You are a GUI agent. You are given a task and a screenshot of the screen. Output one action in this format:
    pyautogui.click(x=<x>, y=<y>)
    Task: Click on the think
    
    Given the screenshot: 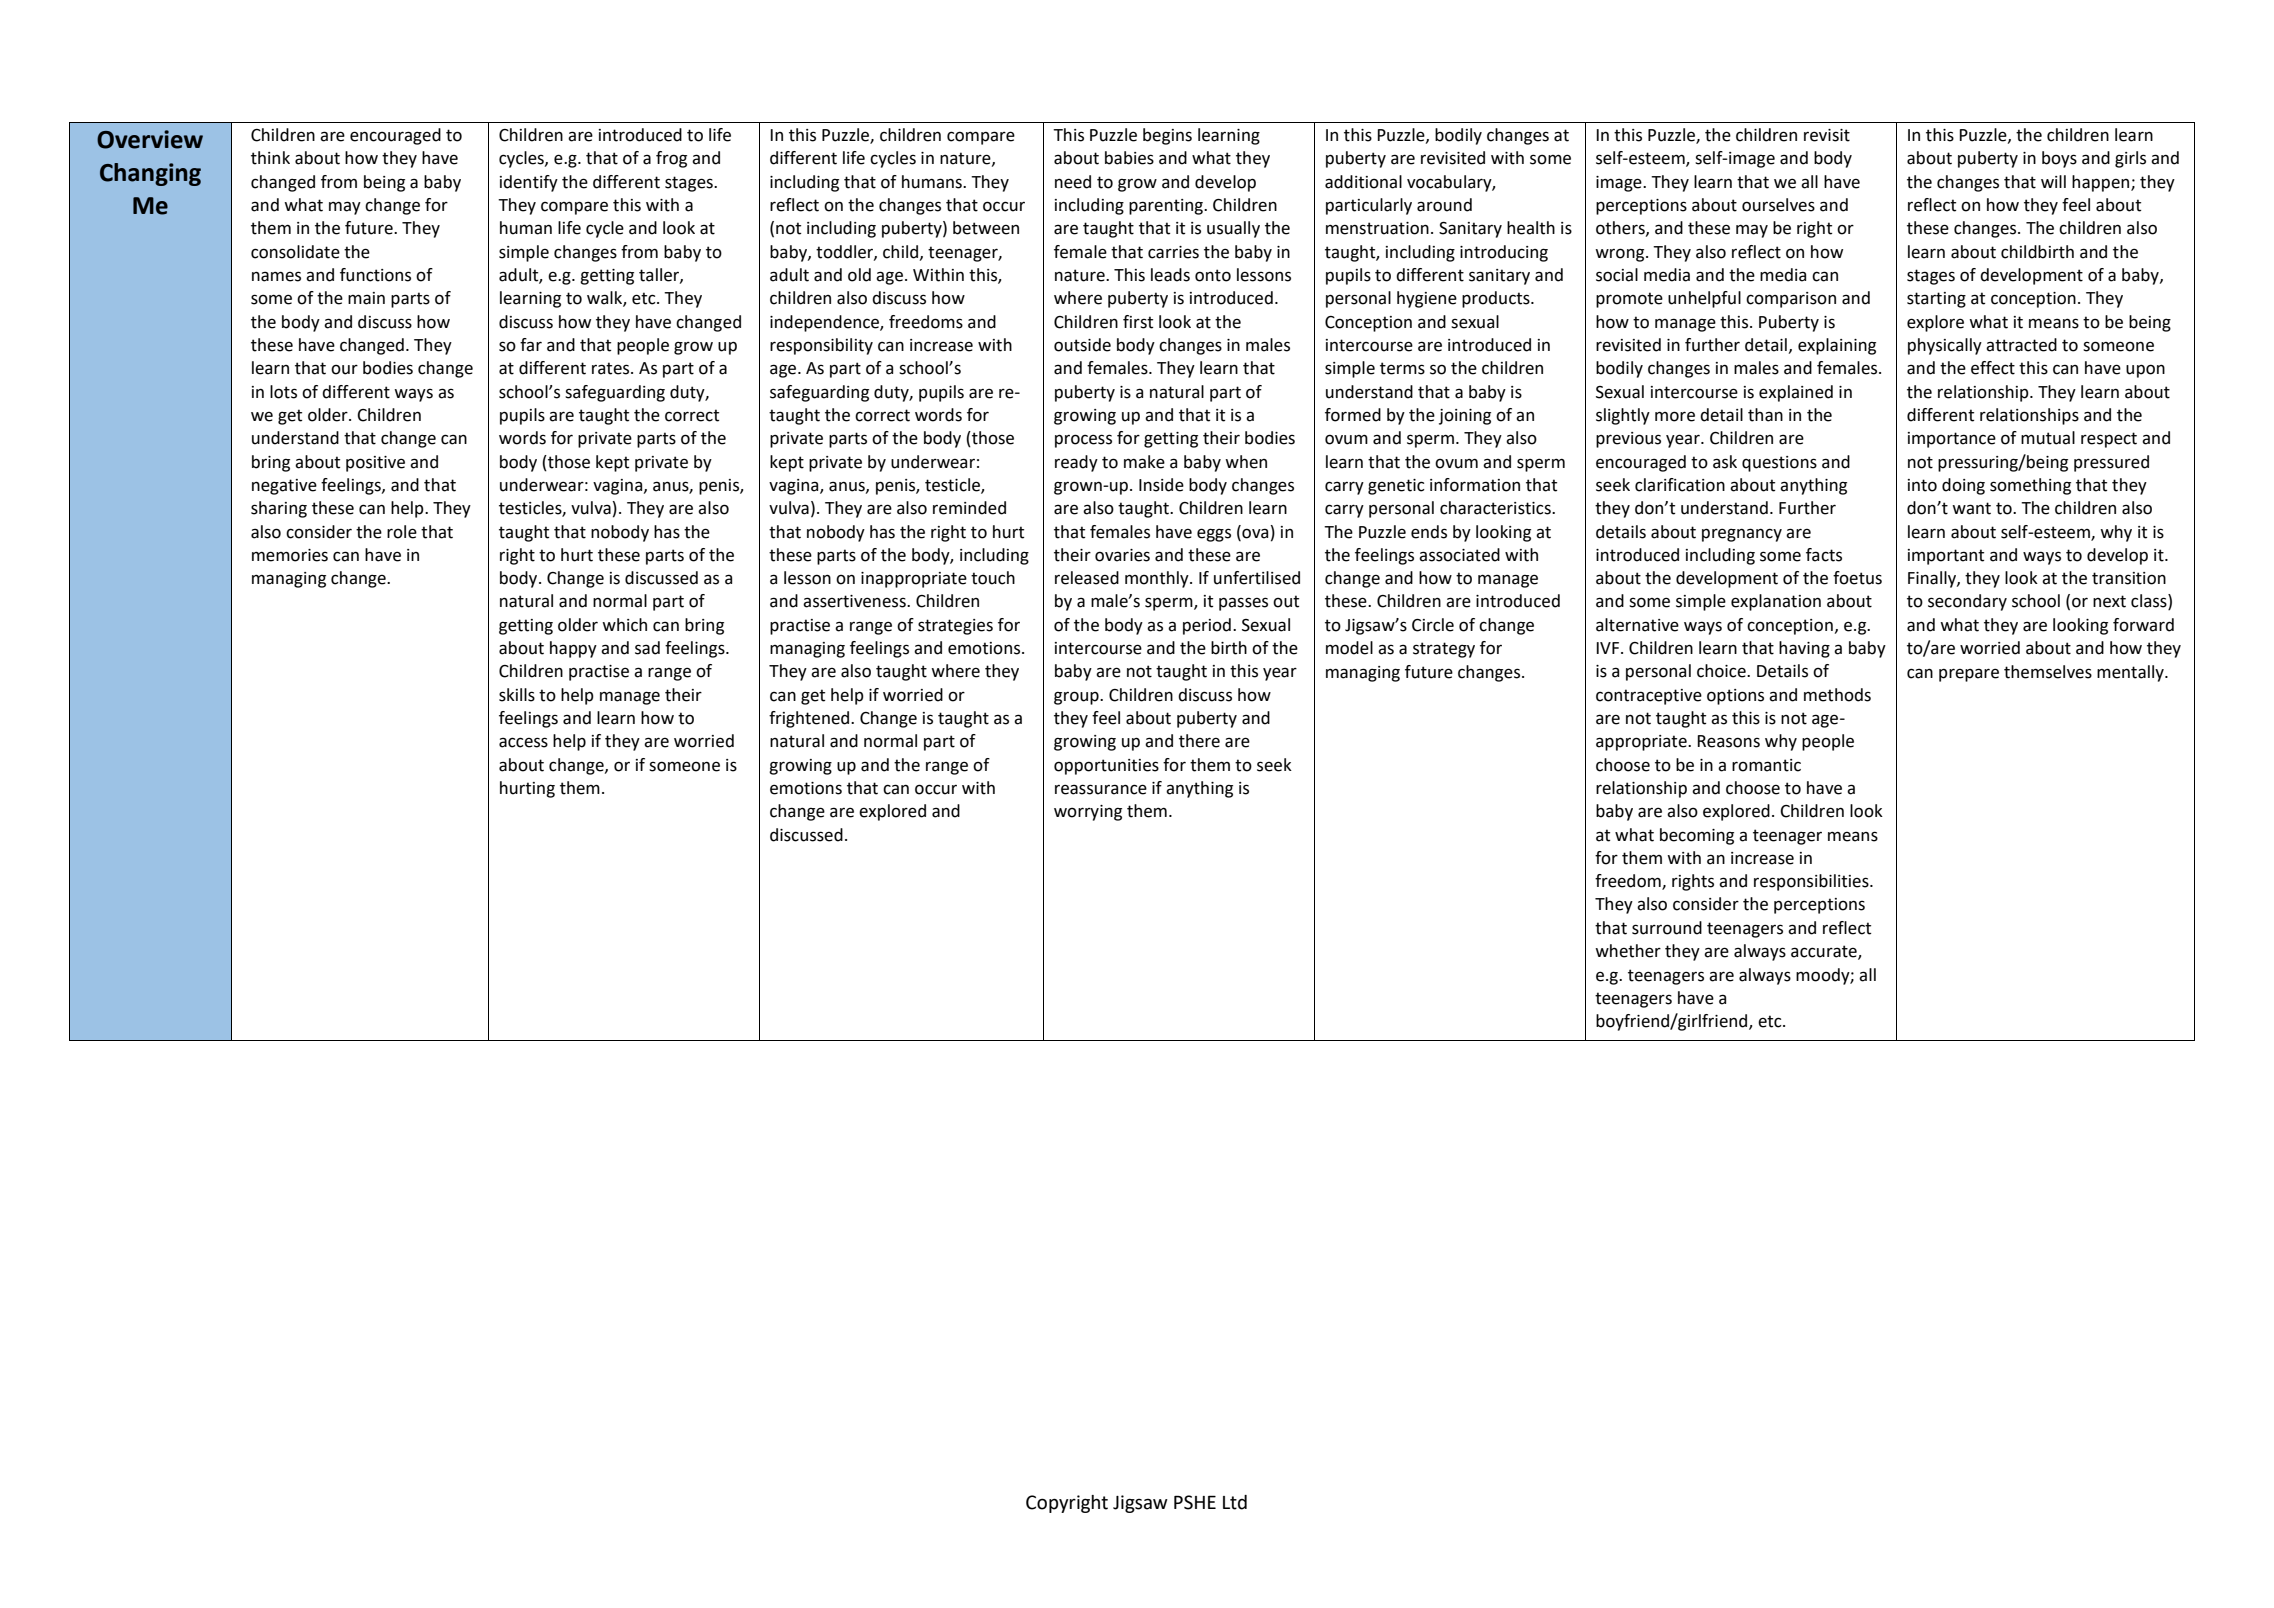 What is the action you would take?
    pyautogui.click(x=270, y=158)
